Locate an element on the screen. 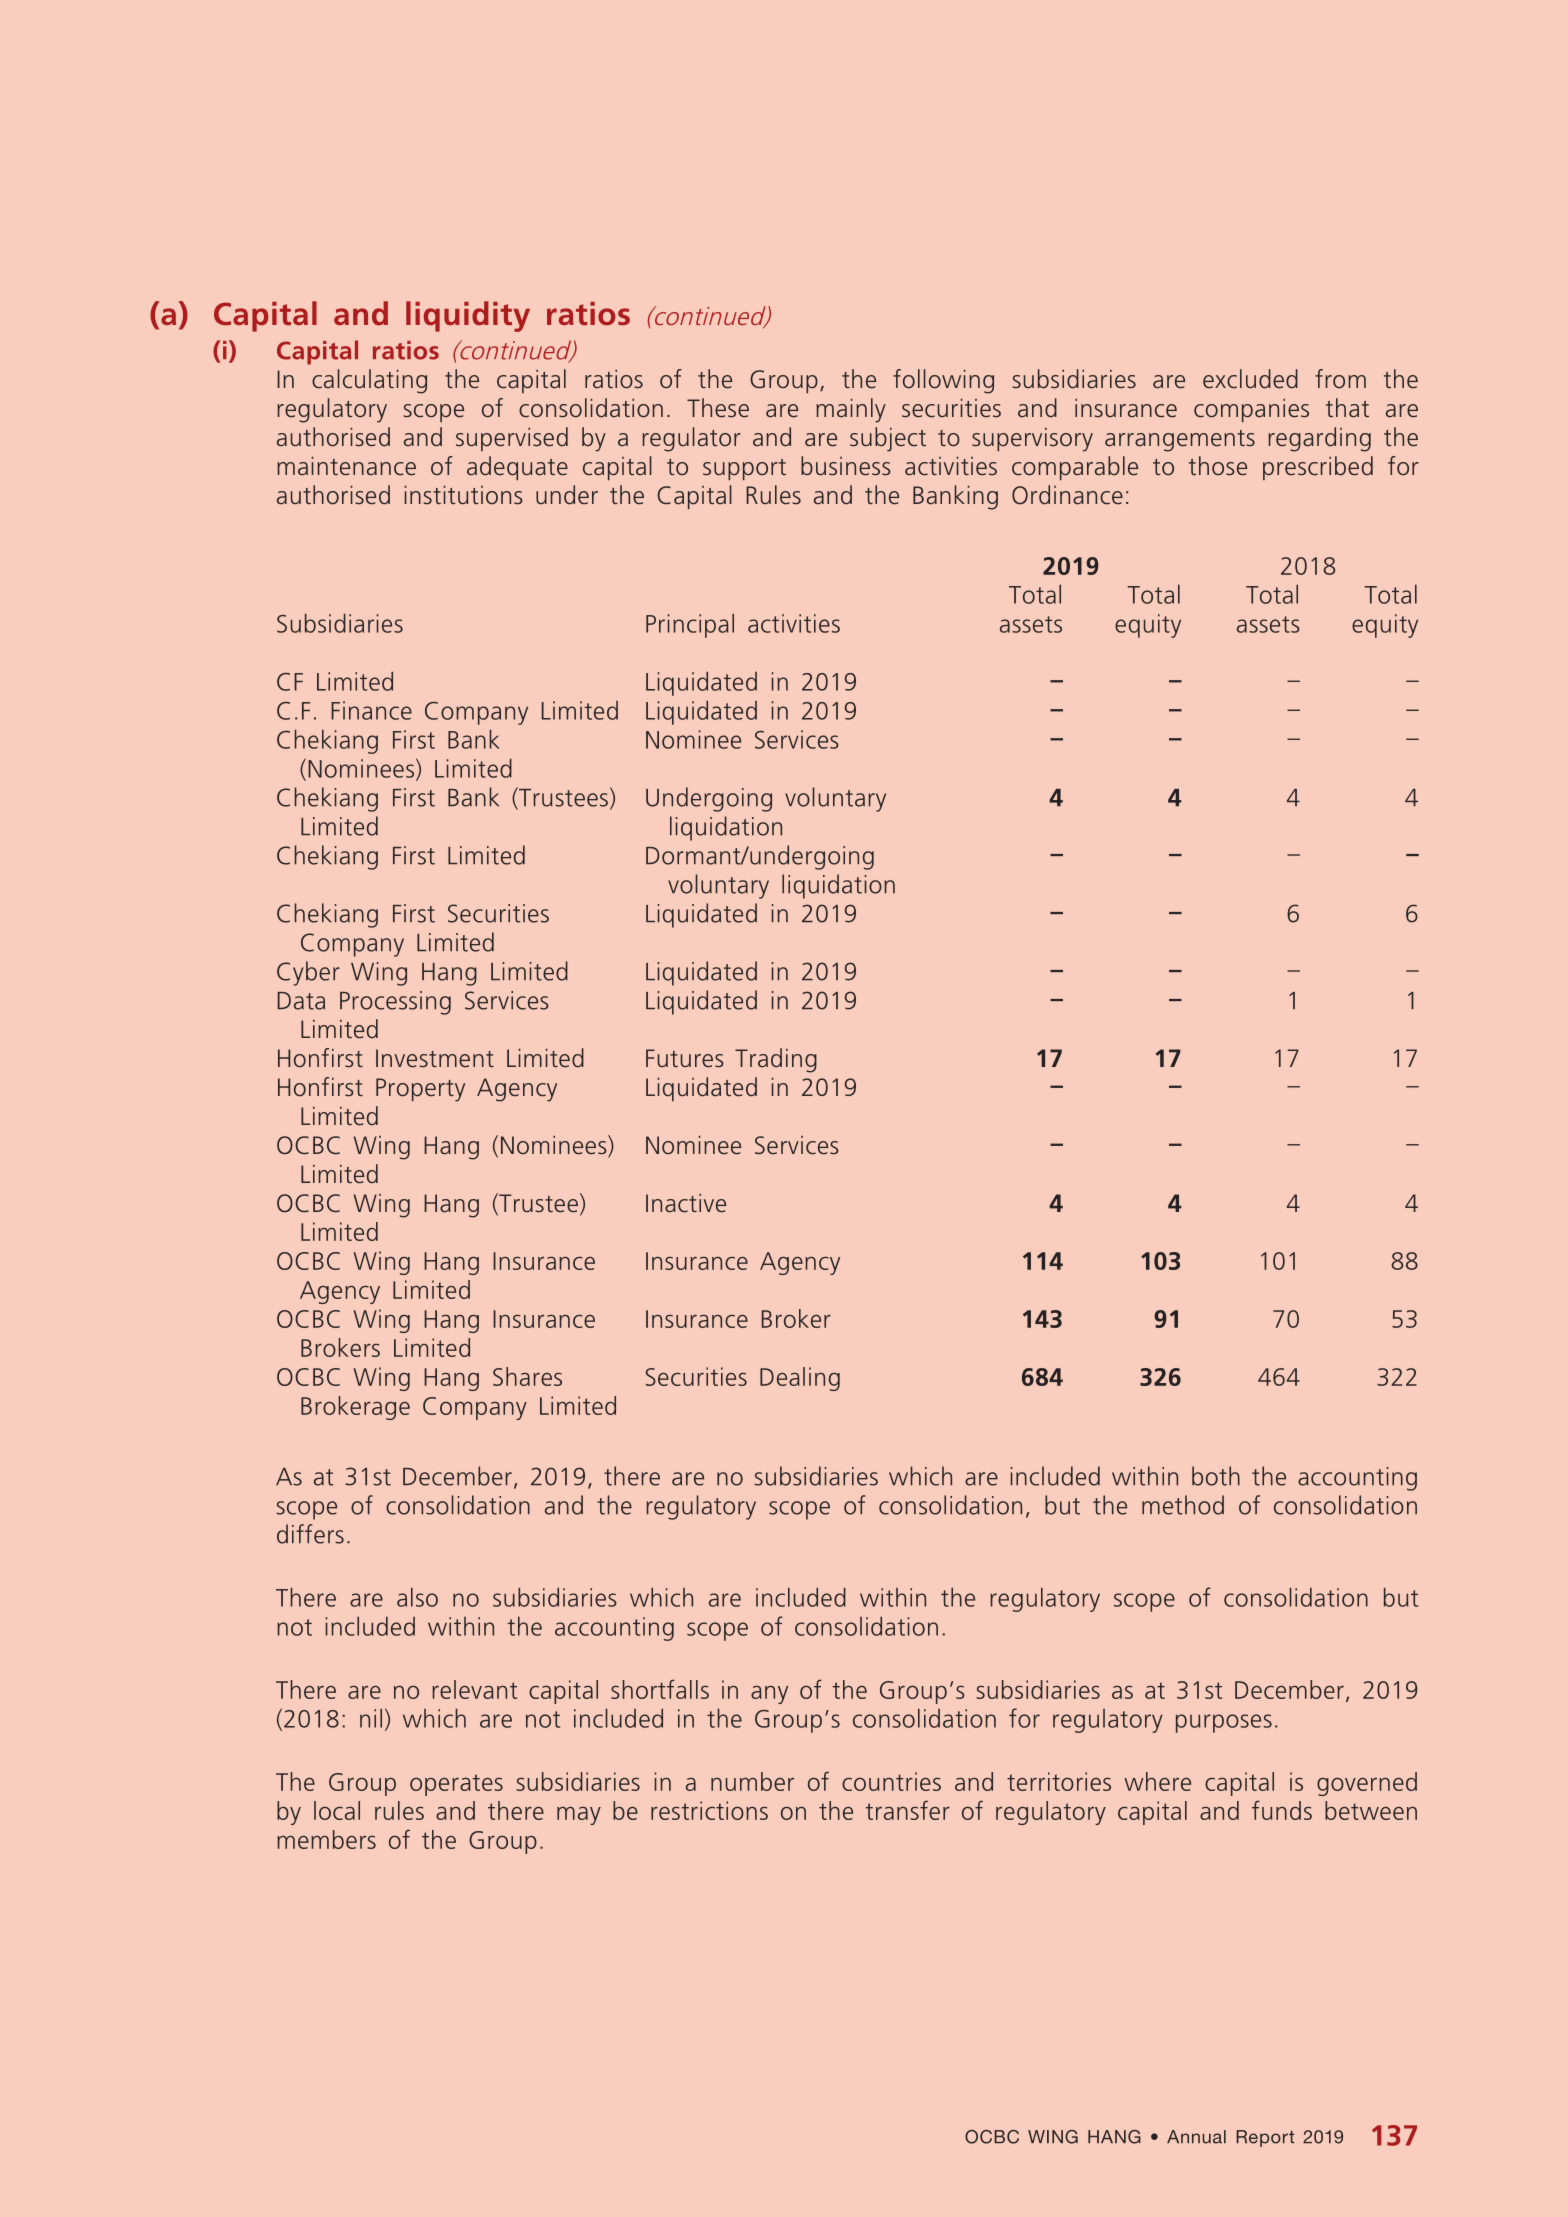 The width and height of the screenshot is (1568, 2217). Property is located at coordinates (420, 1090).
